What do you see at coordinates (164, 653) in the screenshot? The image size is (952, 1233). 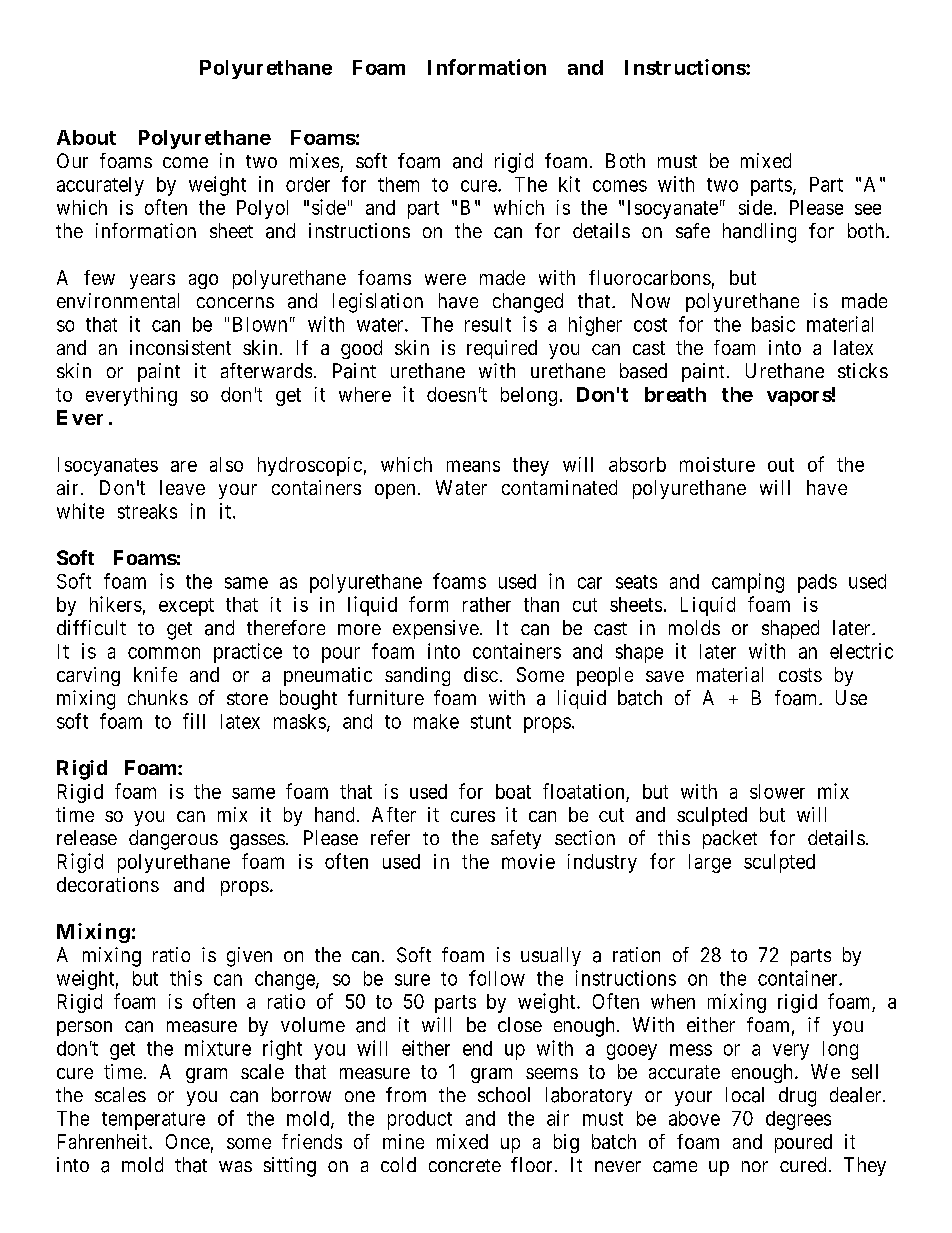 I see `common` at bounding box center [164, 653].
